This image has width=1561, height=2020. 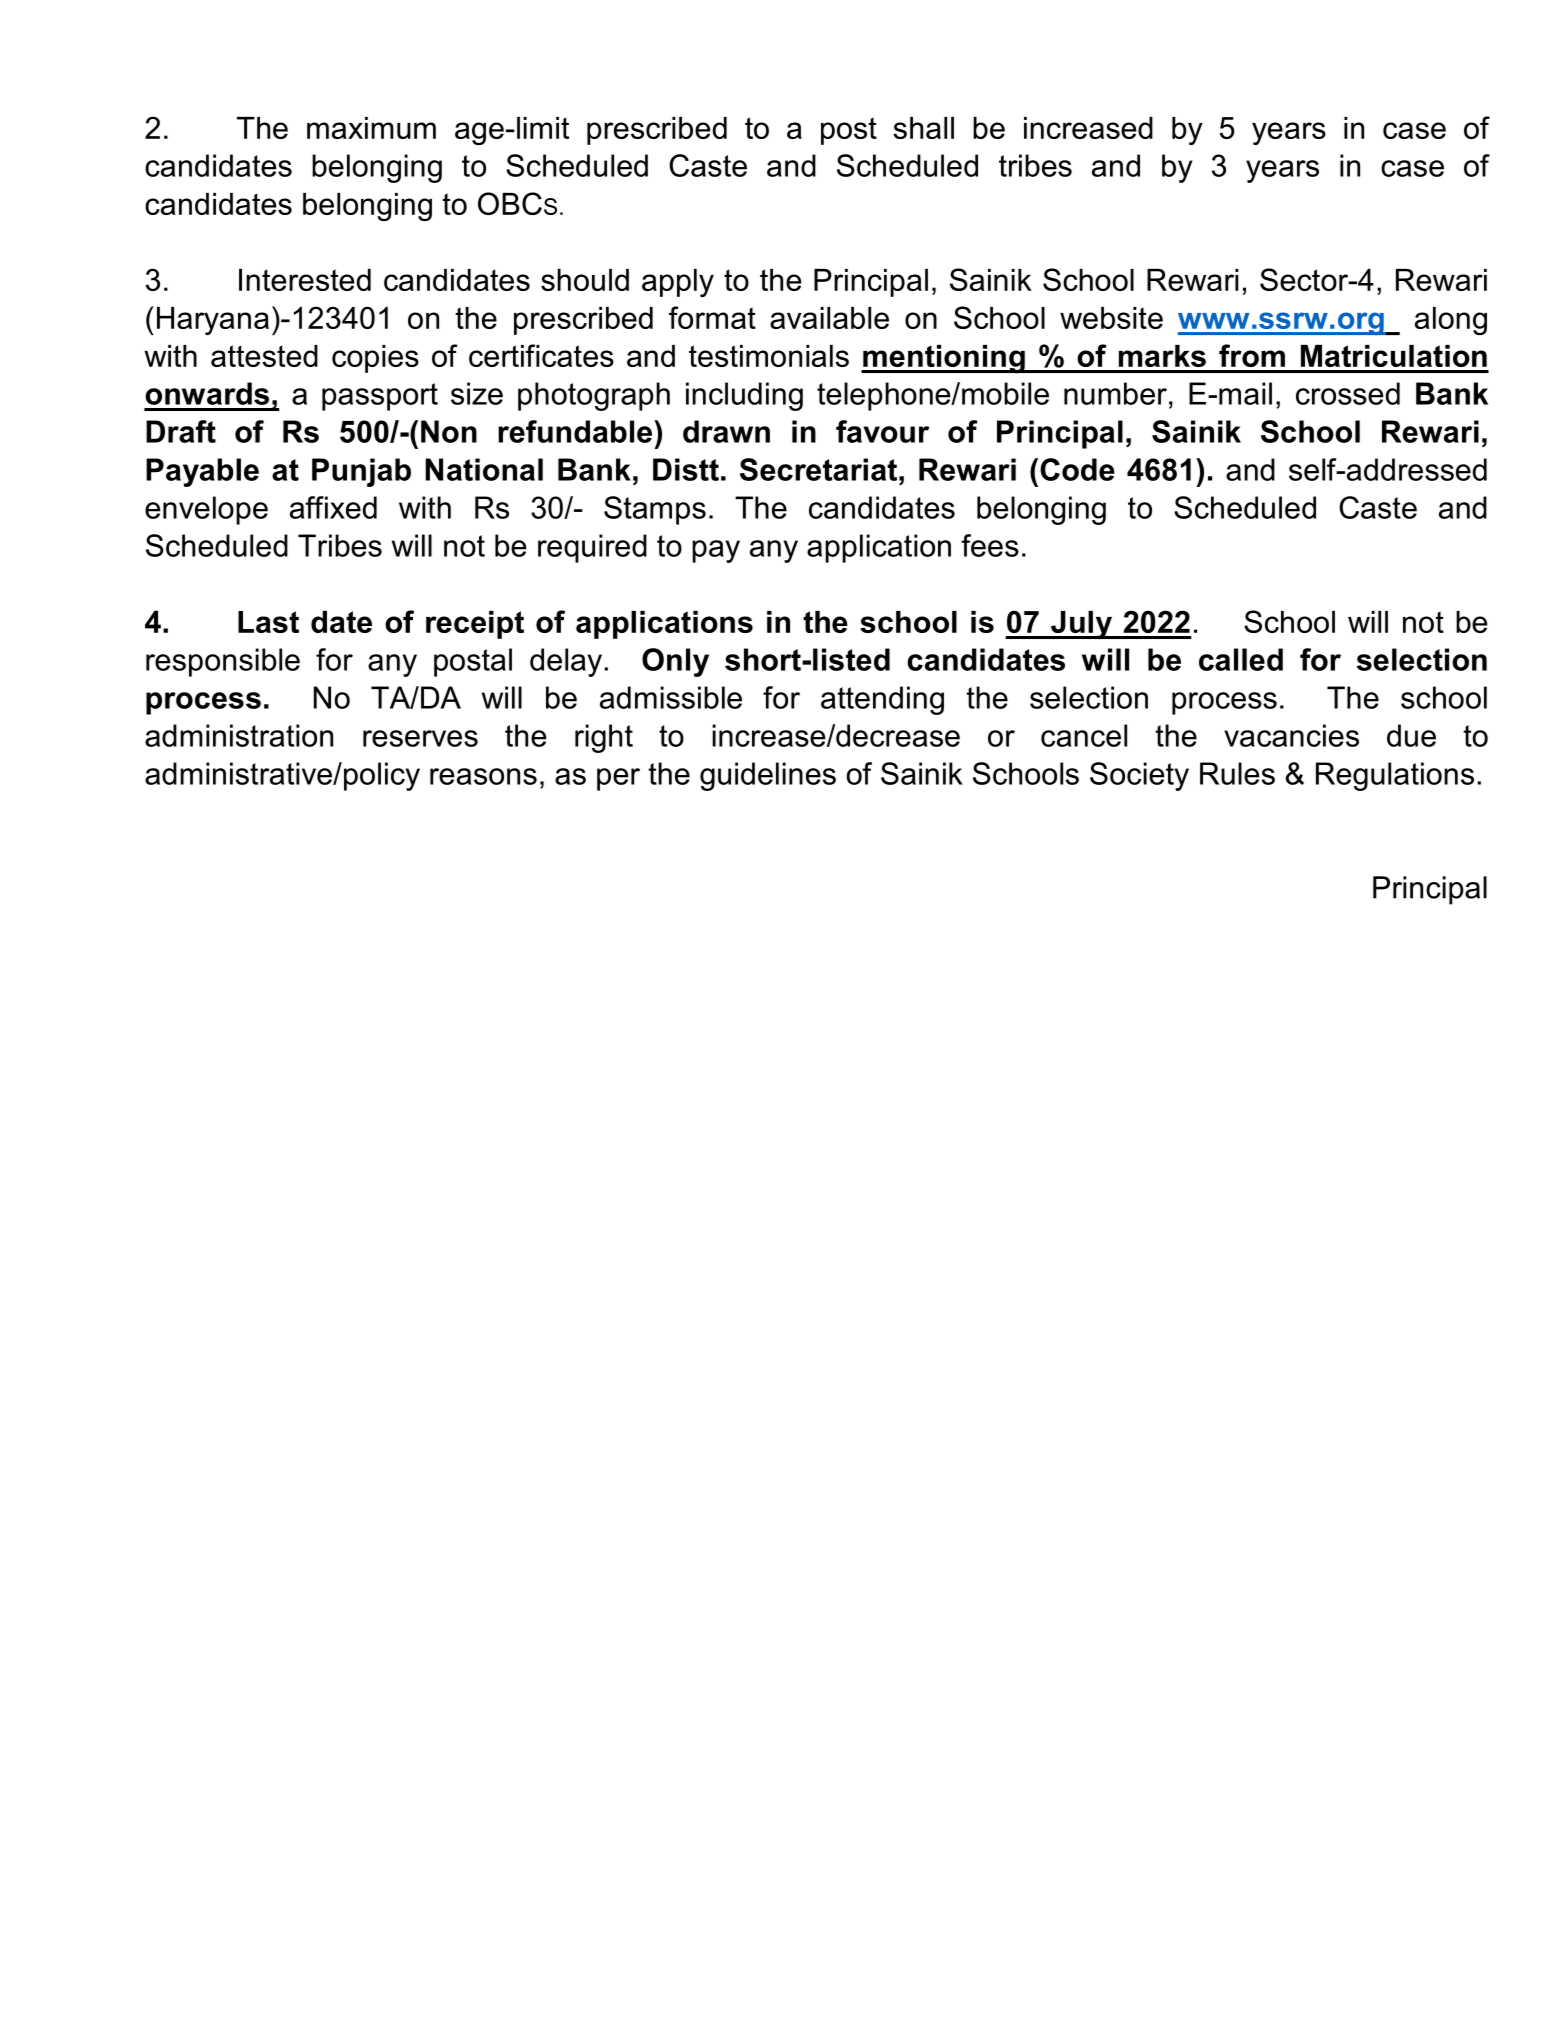 I want to click on Code, so click(x=1077, y=469).
